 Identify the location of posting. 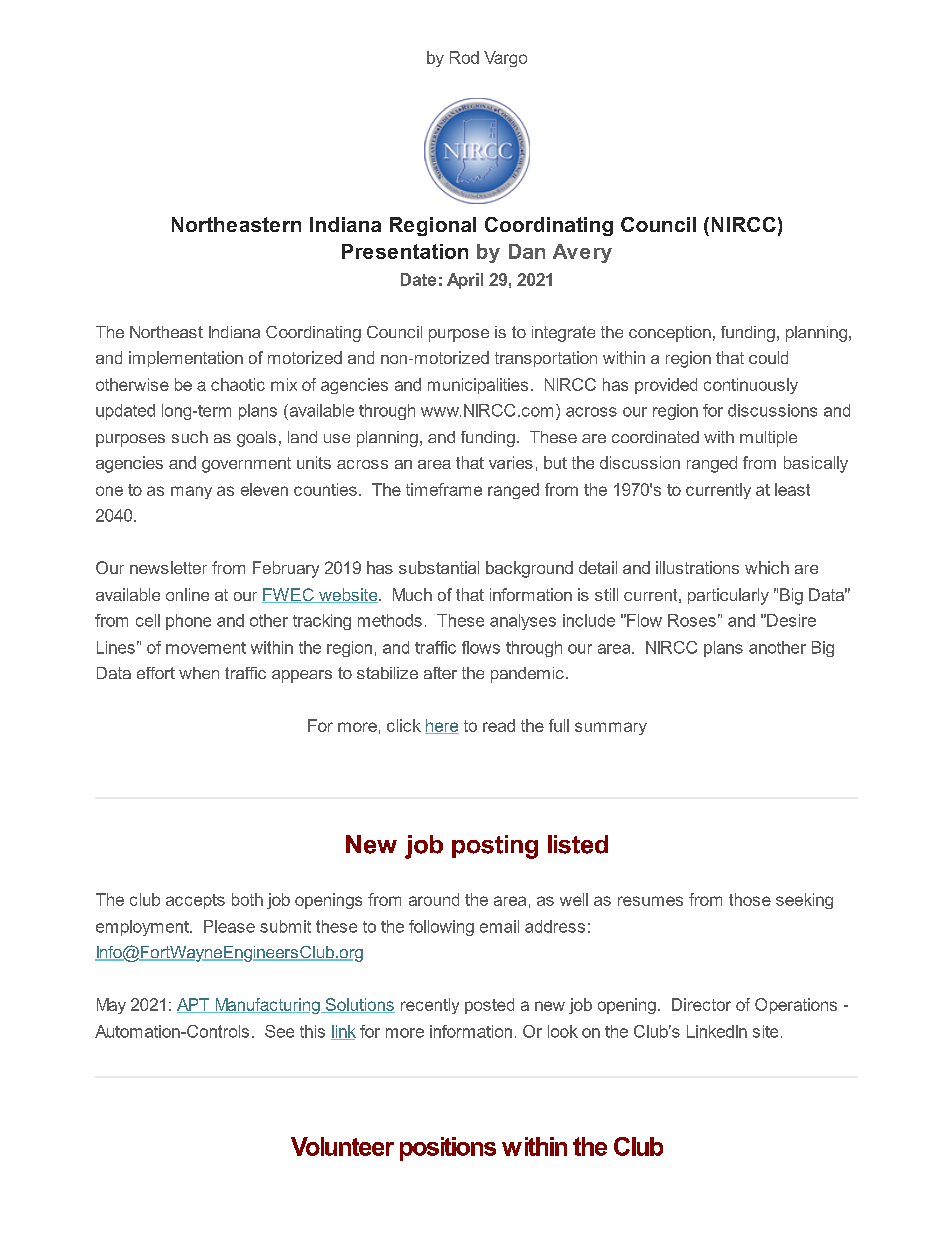
(495, 847).
